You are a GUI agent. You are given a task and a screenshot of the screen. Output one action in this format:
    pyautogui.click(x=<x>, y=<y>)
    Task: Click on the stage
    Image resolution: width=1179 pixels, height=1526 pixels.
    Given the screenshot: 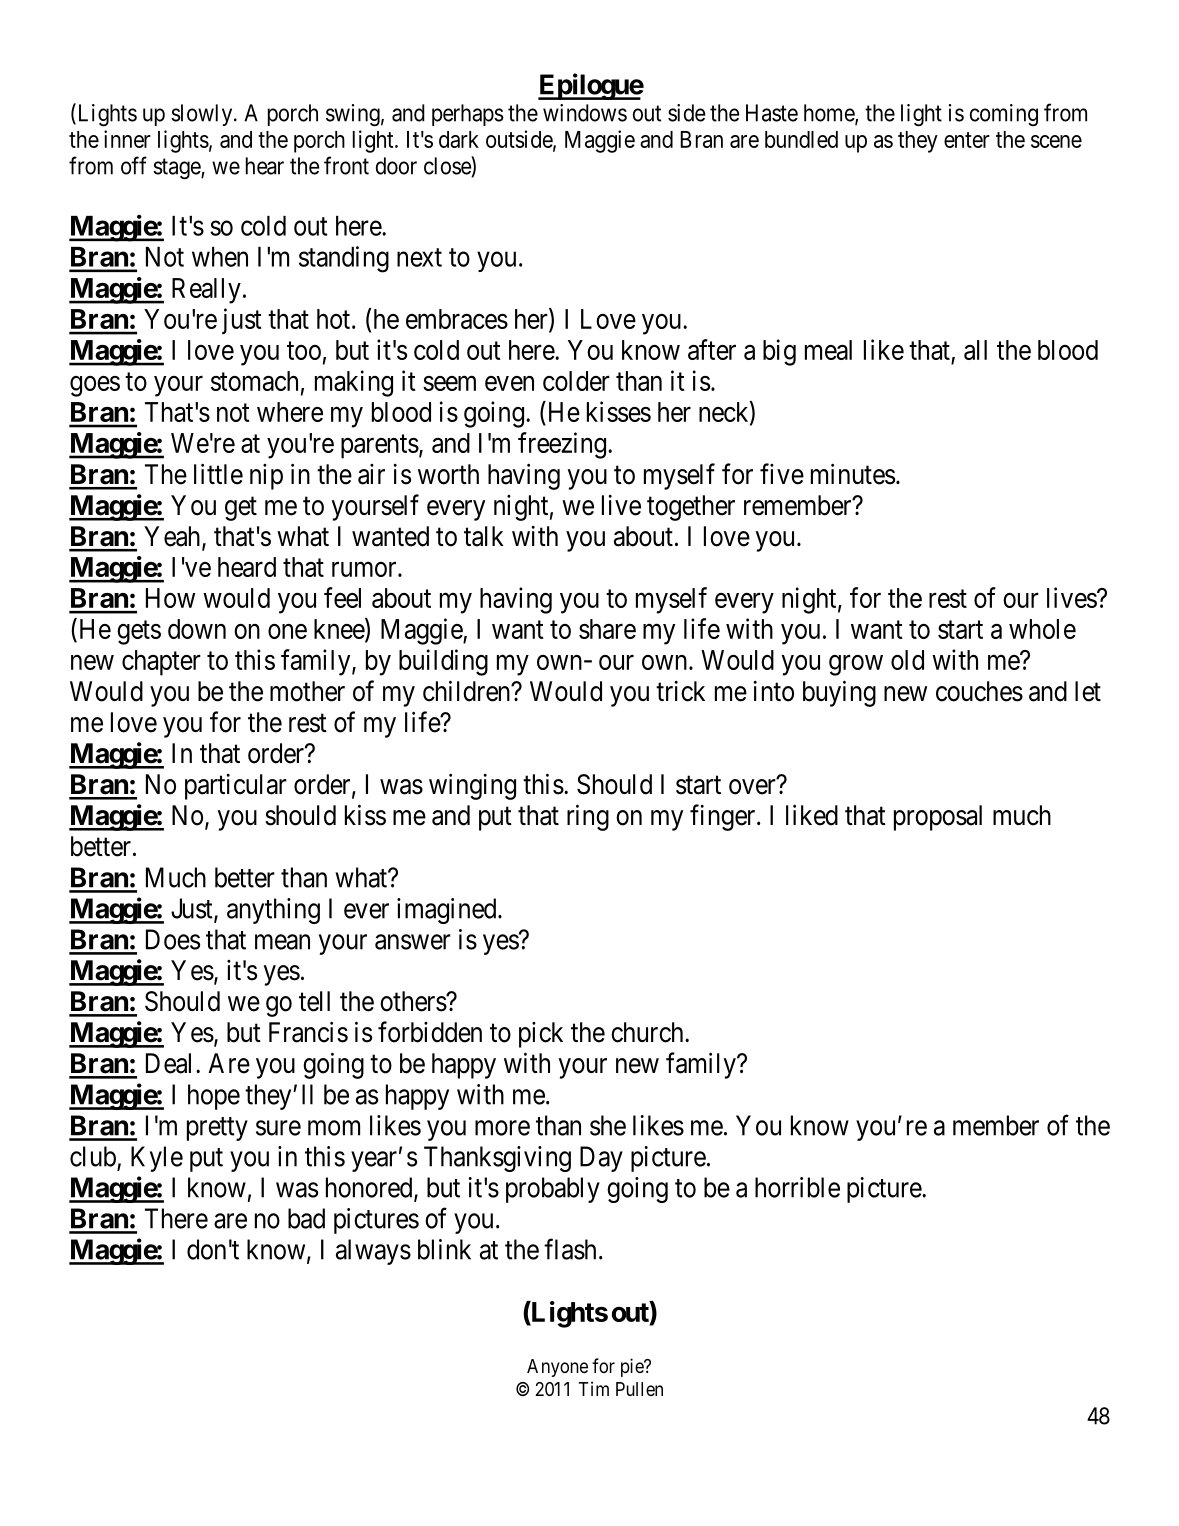 What is the action you would take?
    pyautogui.click(x=177, y=169)
